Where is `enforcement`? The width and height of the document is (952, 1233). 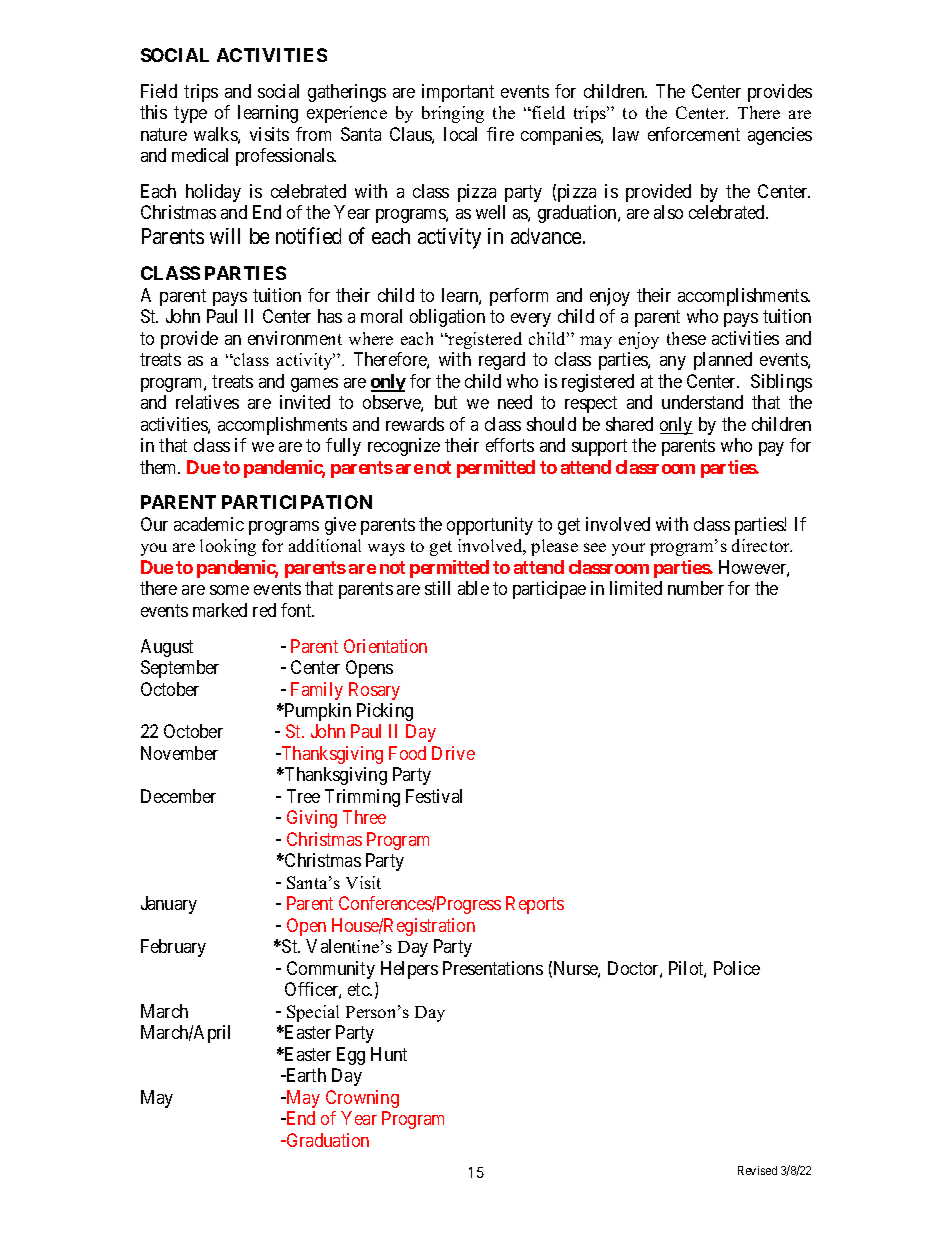
enforcement is located at coordinates (694, 134).
